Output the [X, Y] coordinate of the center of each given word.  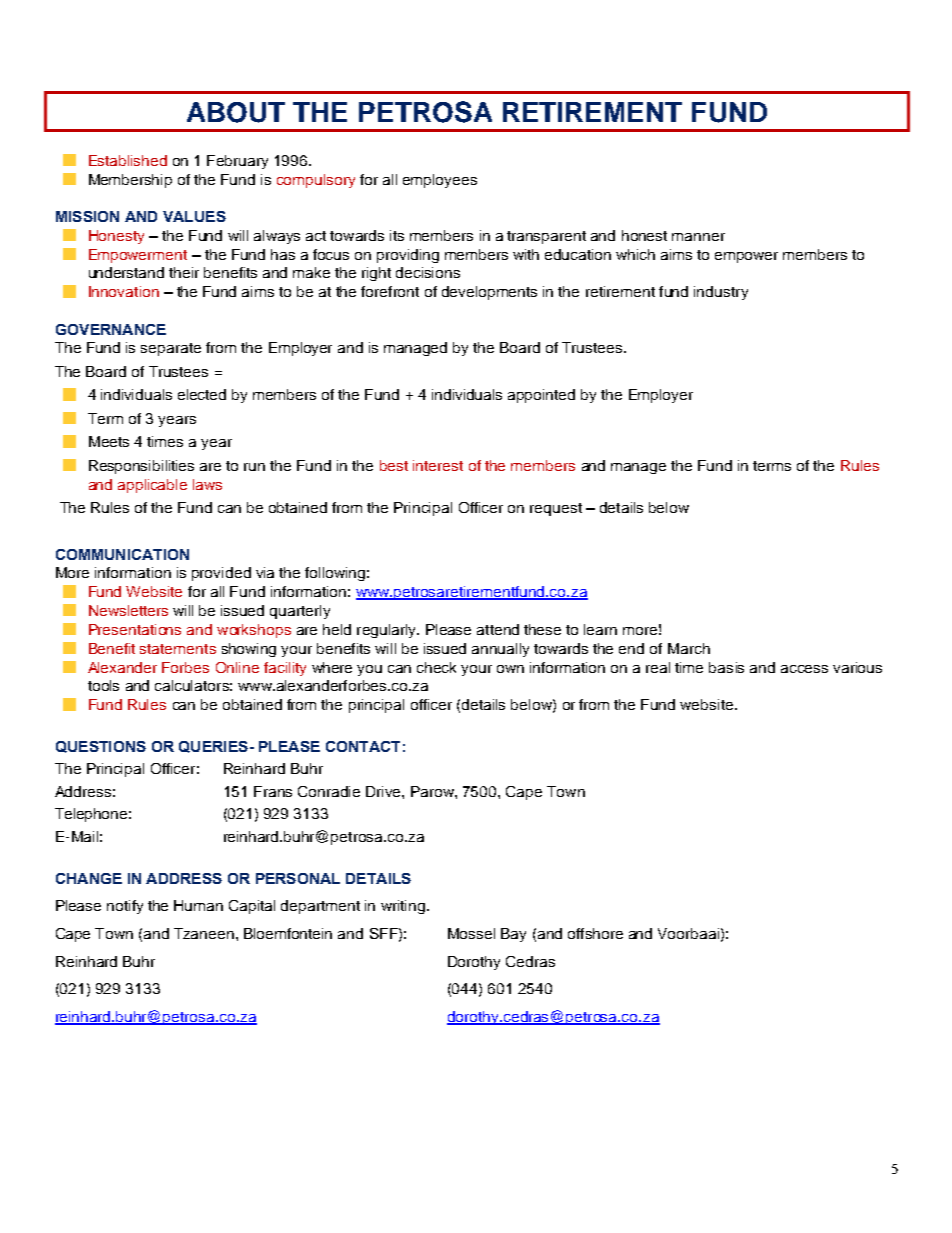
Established [128, 160]
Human [198, 905]
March [689, 648]
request [556, 509]
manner [698, 237]
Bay [513, 935]
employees [440, 181]
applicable [152, 486]
